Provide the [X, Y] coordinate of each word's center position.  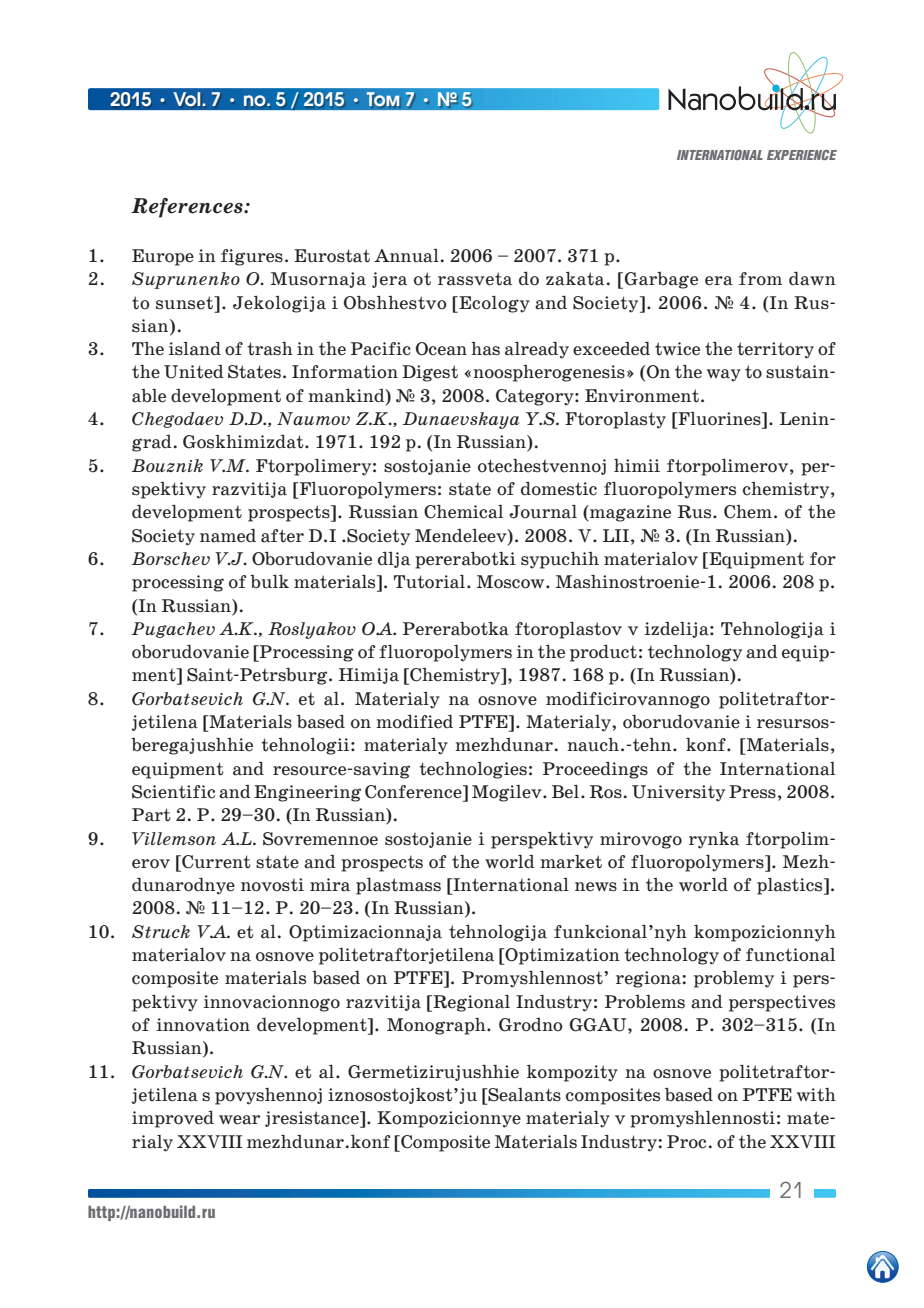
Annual [406, 256]
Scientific [173, 792]
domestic [559, 489]
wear [239, 1120]
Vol [187, 99]
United [194, 372]
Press [752, 792]
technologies [473, 770]
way [724, 375]
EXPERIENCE [802, 155]
